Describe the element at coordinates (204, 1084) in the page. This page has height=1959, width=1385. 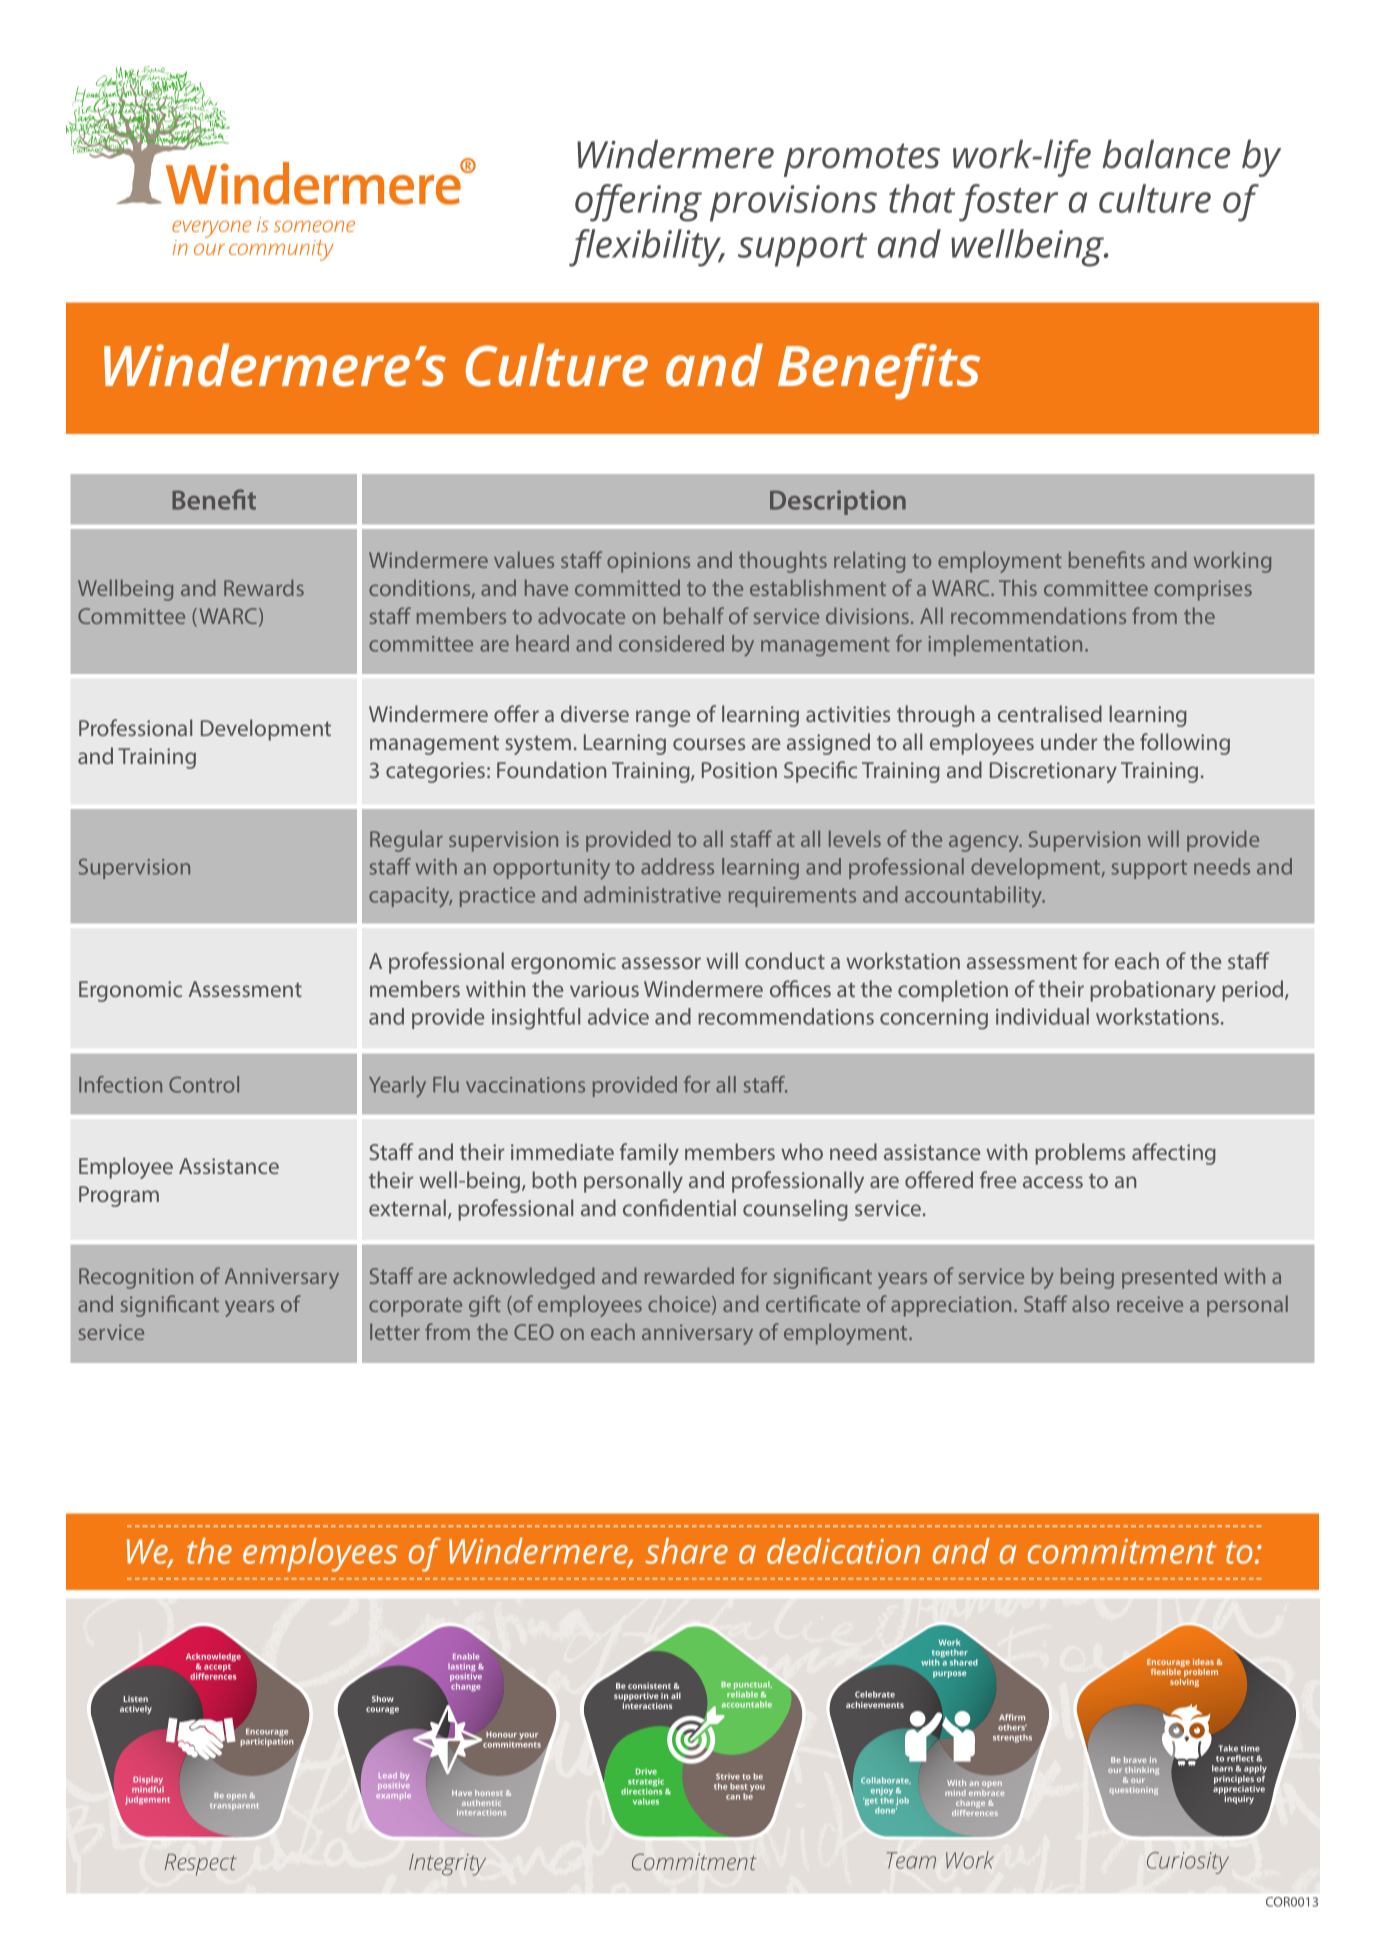
I see `Control` at that location.
